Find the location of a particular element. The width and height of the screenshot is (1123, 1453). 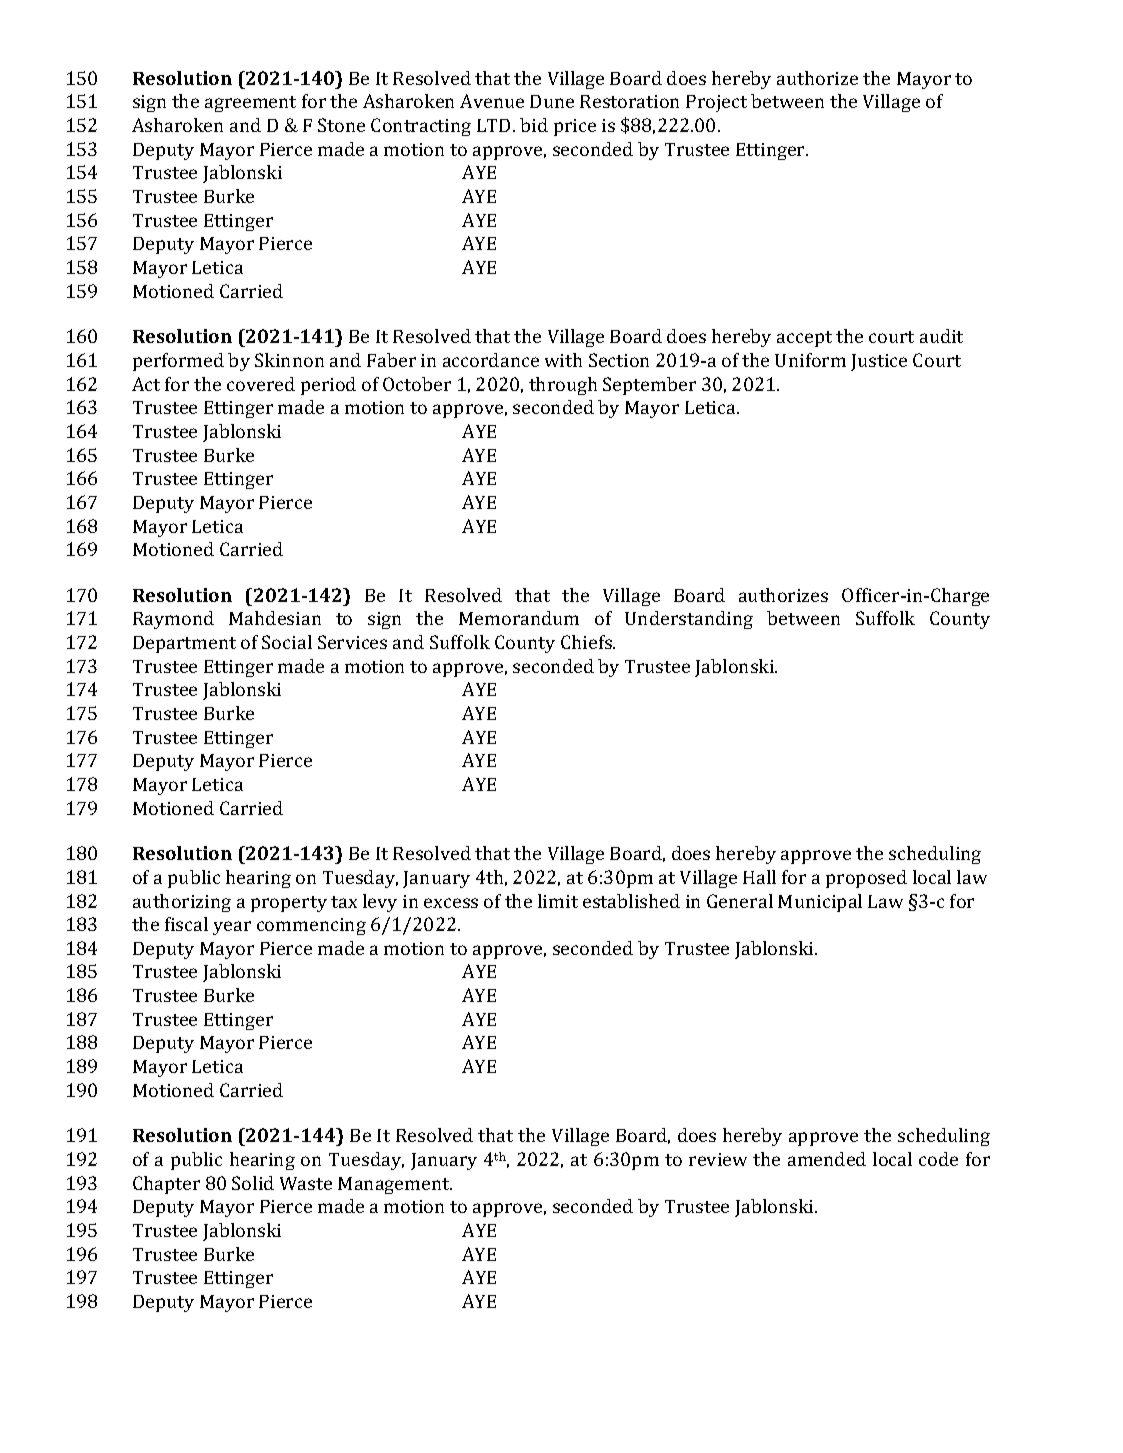

Chiefs is located at coordinates (587, 642).
